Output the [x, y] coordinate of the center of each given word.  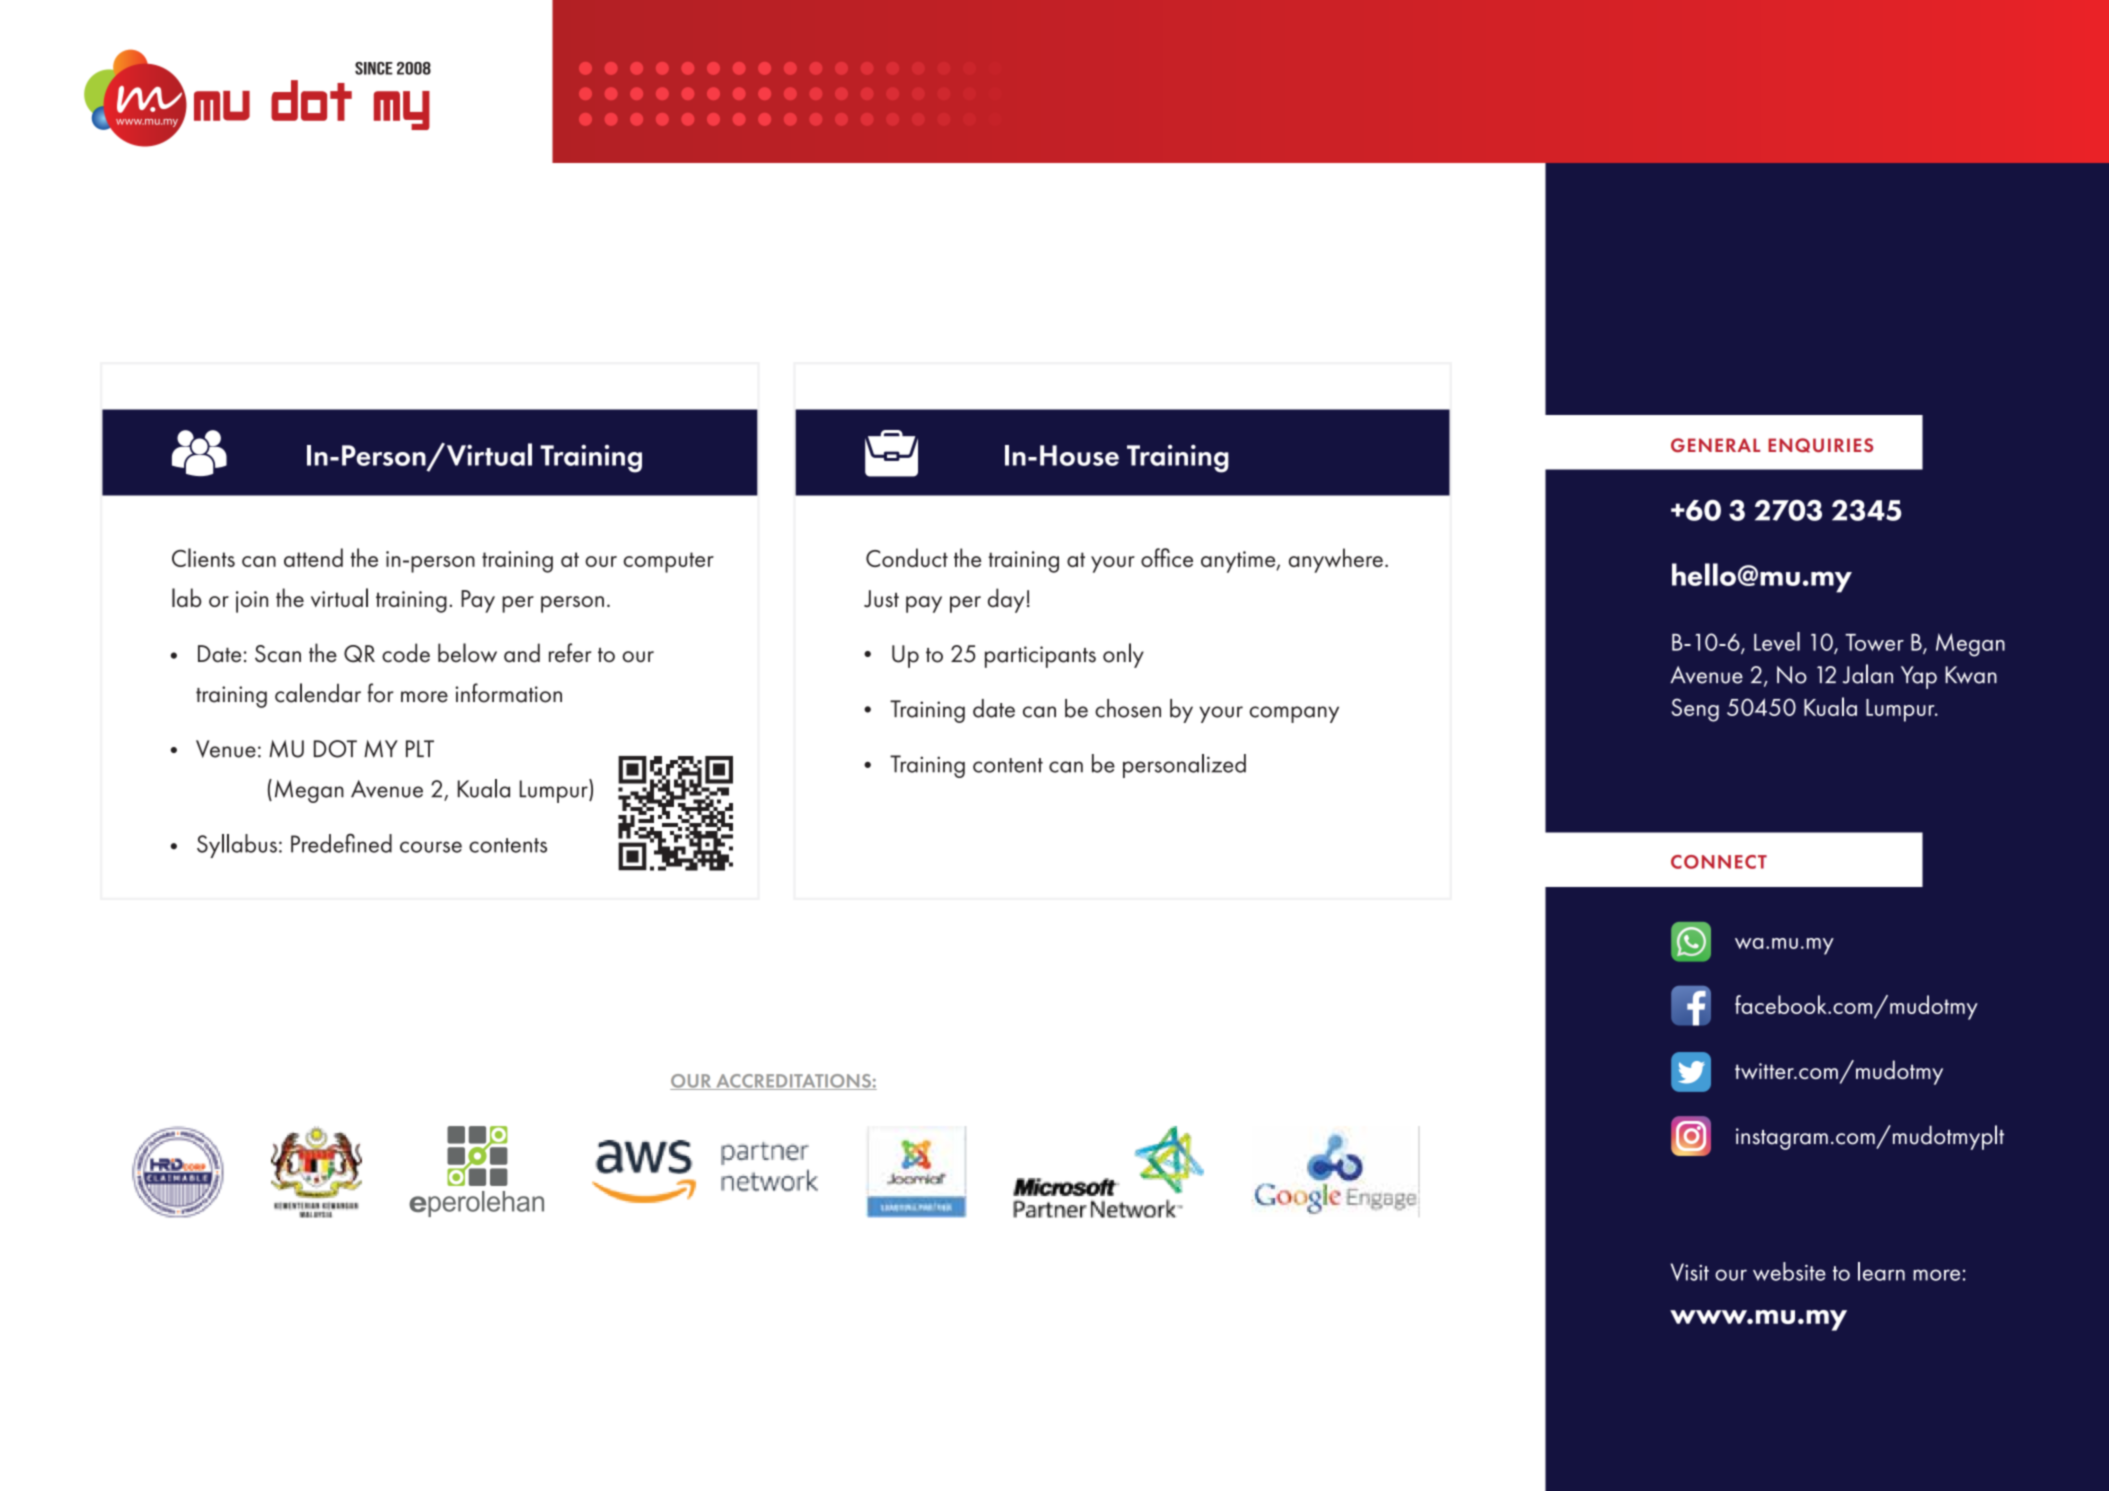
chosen [1128, 708]
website [1789, 1271]
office [1167, 557]
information [508, 693]
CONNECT [1719, 862]
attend [313, 557]
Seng [1695, 710]
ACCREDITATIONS [793, 1082]
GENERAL [1715, 445]
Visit [1690, 1272]
